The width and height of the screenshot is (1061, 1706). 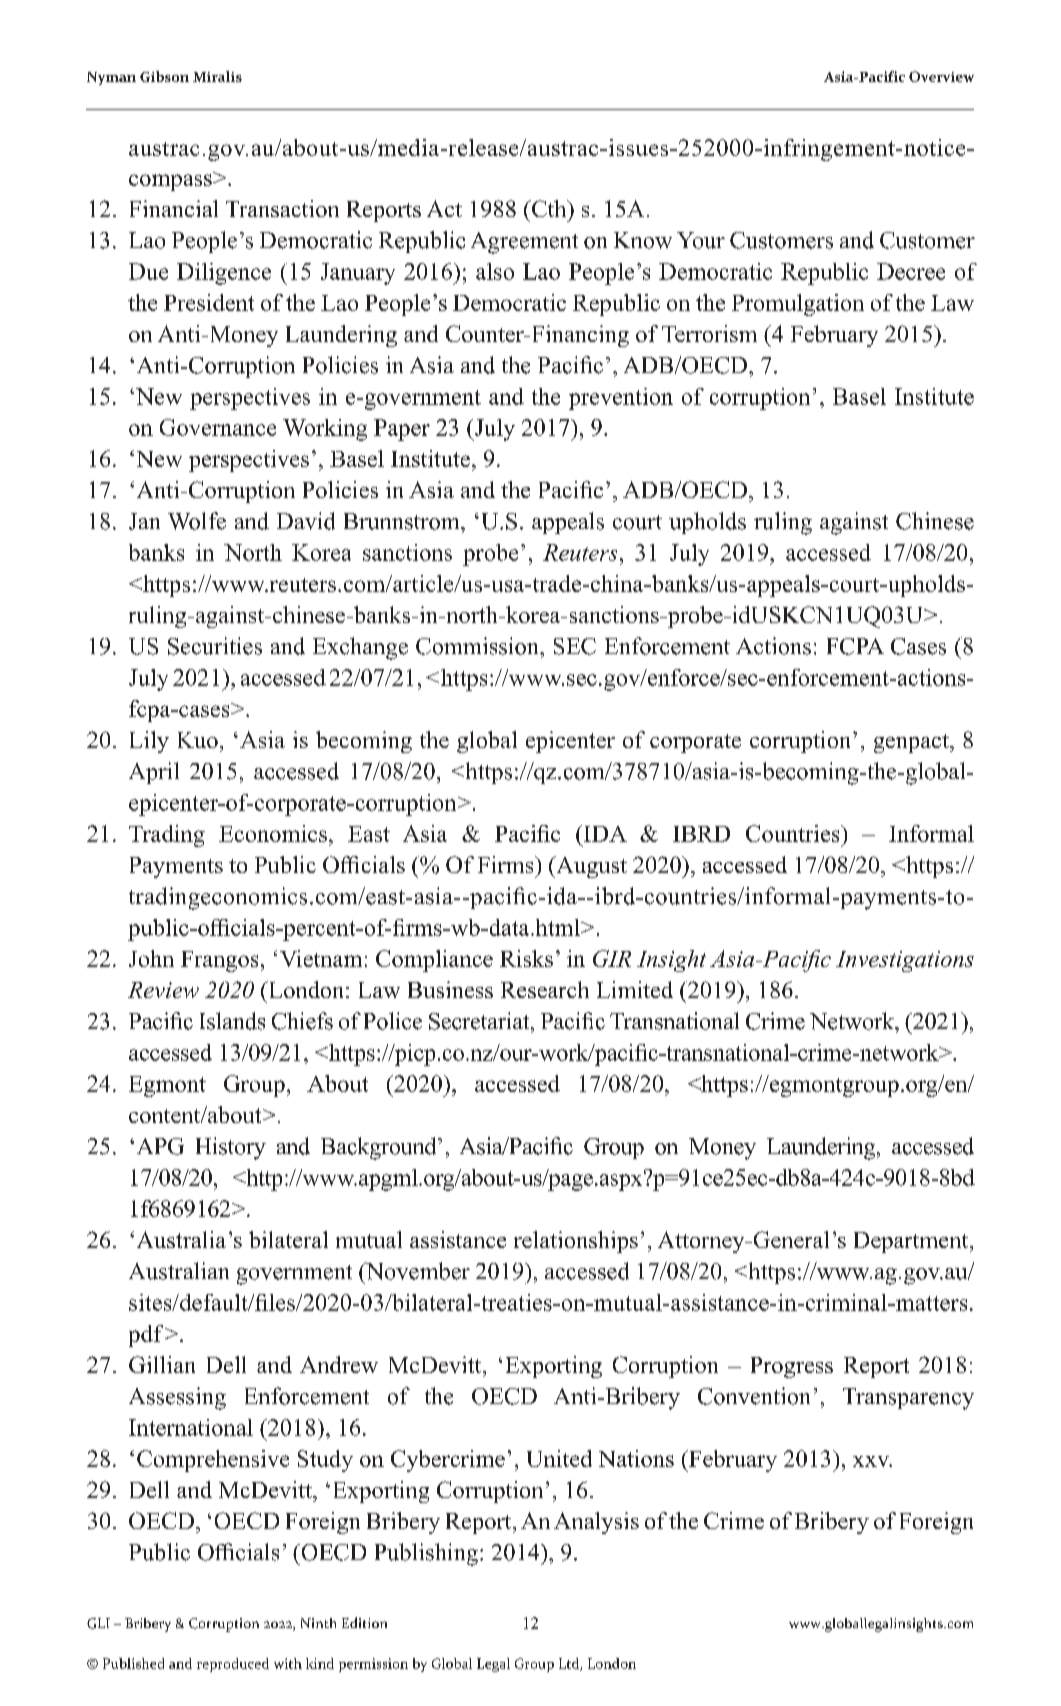 I want to click on xxv, so click(x=872, y=1461).
